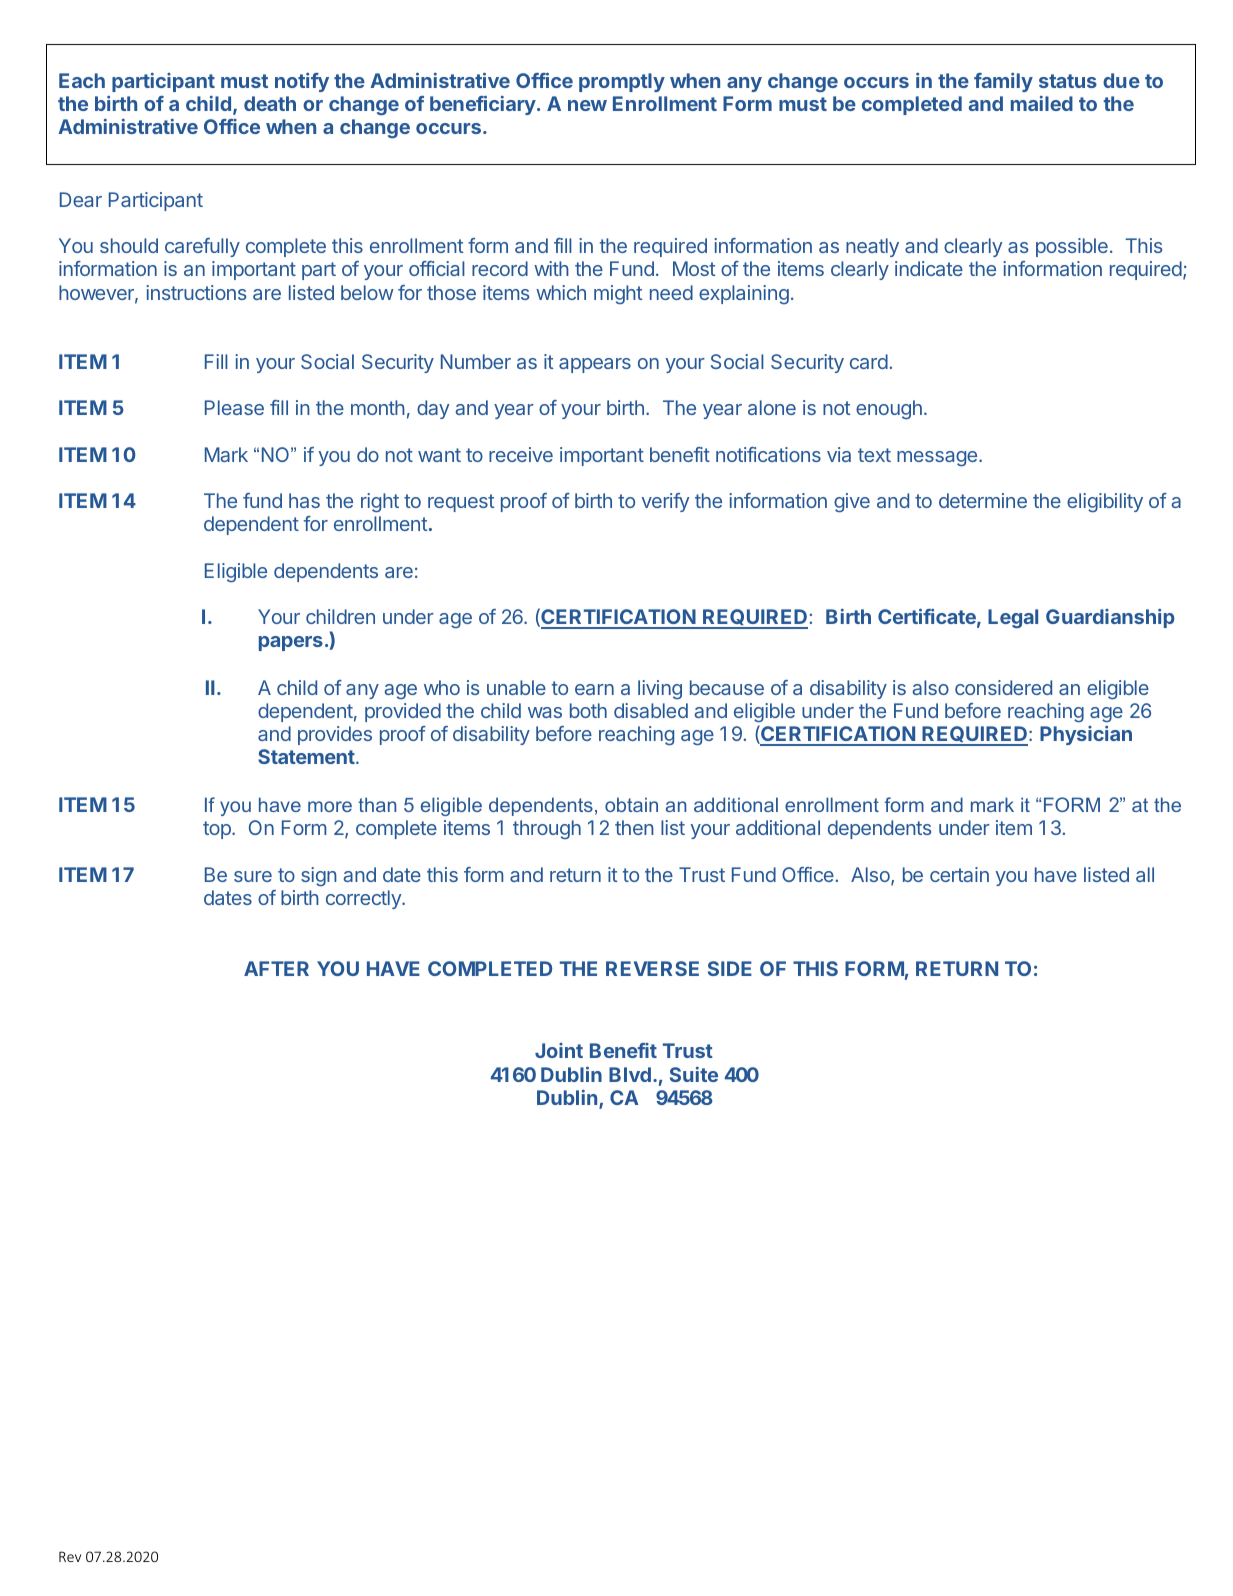 This document has height=1596, width=1233. What do you see at coordinates (694, 1074) in the document?
I see `Suite` at bounding box center [694, 1074].
